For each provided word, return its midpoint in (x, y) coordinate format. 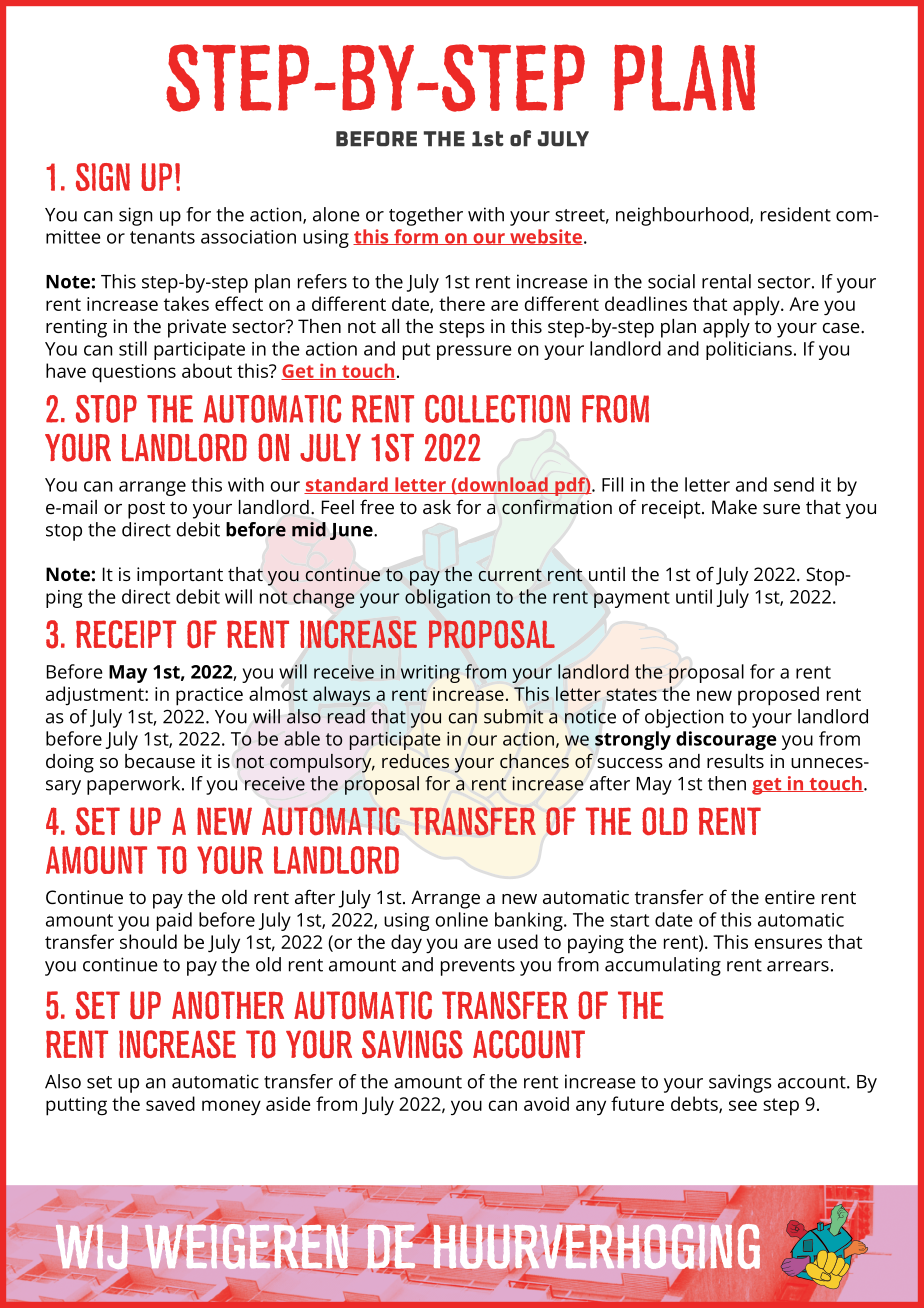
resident (796, 214)
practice (209, 696)
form (416, 237)
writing (430, 674)
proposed (778, 696)
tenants (162, 237)
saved (170, 1103)
